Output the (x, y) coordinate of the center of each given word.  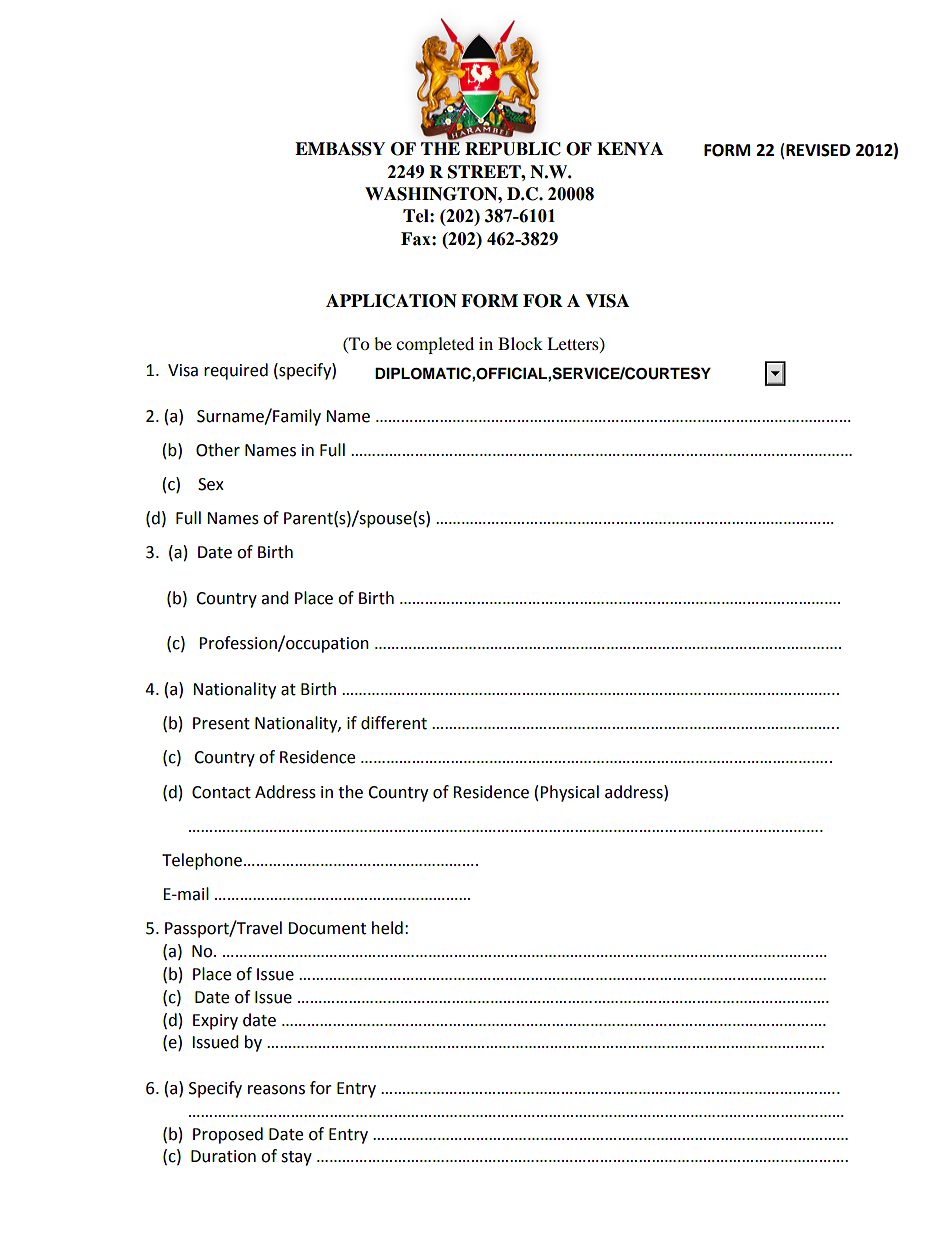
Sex (211, 484)
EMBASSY (340, 149)
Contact (221, 792)
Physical (569, 793)
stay (296, 1158)
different (394, 723)
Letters (574, 344)
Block (520, 343)
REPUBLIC (513, 149)
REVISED (818, 150)
